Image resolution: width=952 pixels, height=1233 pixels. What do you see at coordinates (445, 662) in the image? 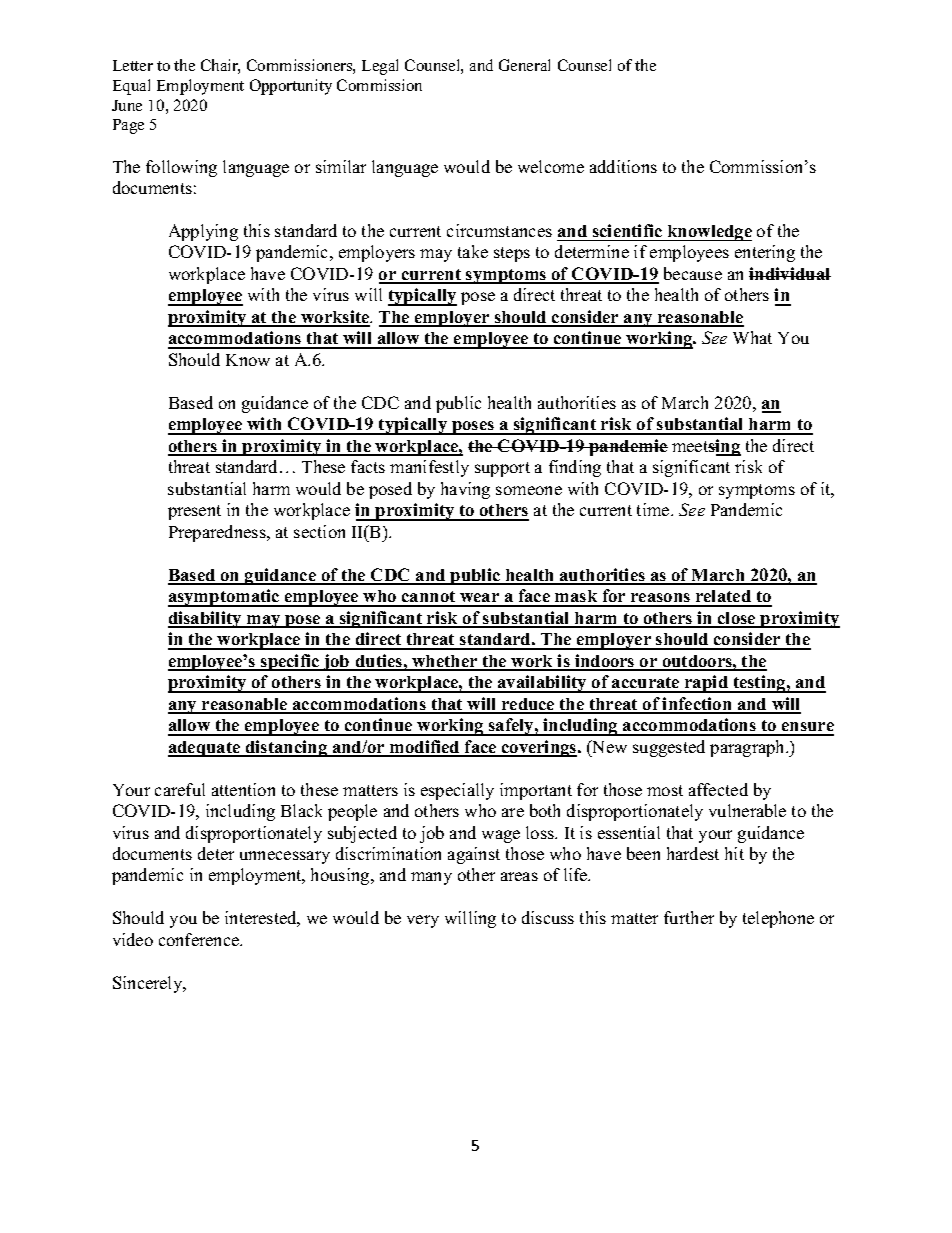
I see `whether` at bounding box center [445, 662].
